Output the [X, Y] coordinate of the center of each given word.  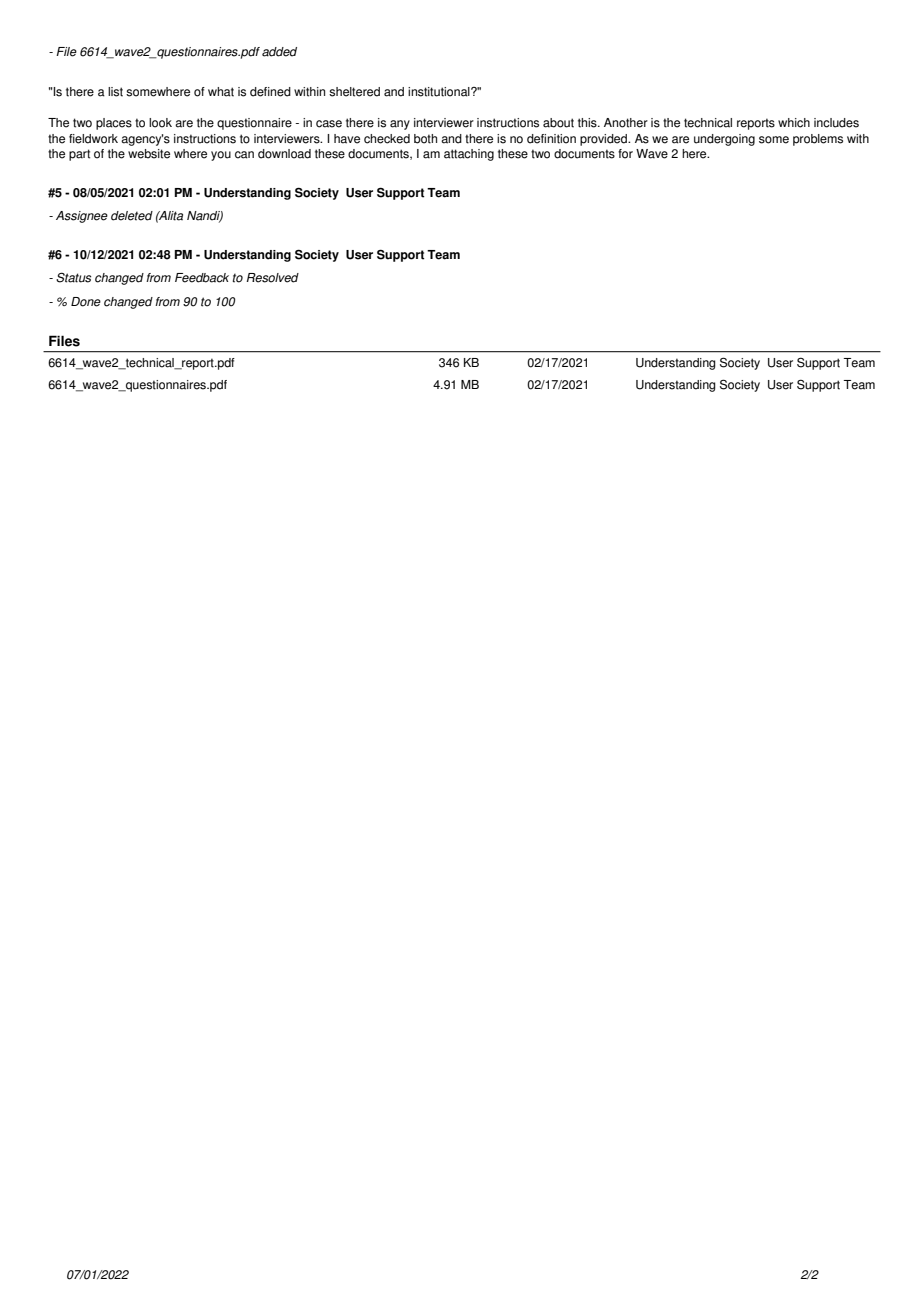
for [625, 154]
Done [86, 302]
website [149, 154]
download [284, 154]
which [794, 123]
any [400, 125]
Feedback [202, 278]
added [279, 52]
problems [818, 140]
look [160, 123]
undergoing [724, 140]
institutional [440, 92]
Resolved [272, 278]
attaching [469, 155]
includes [836, 123]
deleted [132, 216]
